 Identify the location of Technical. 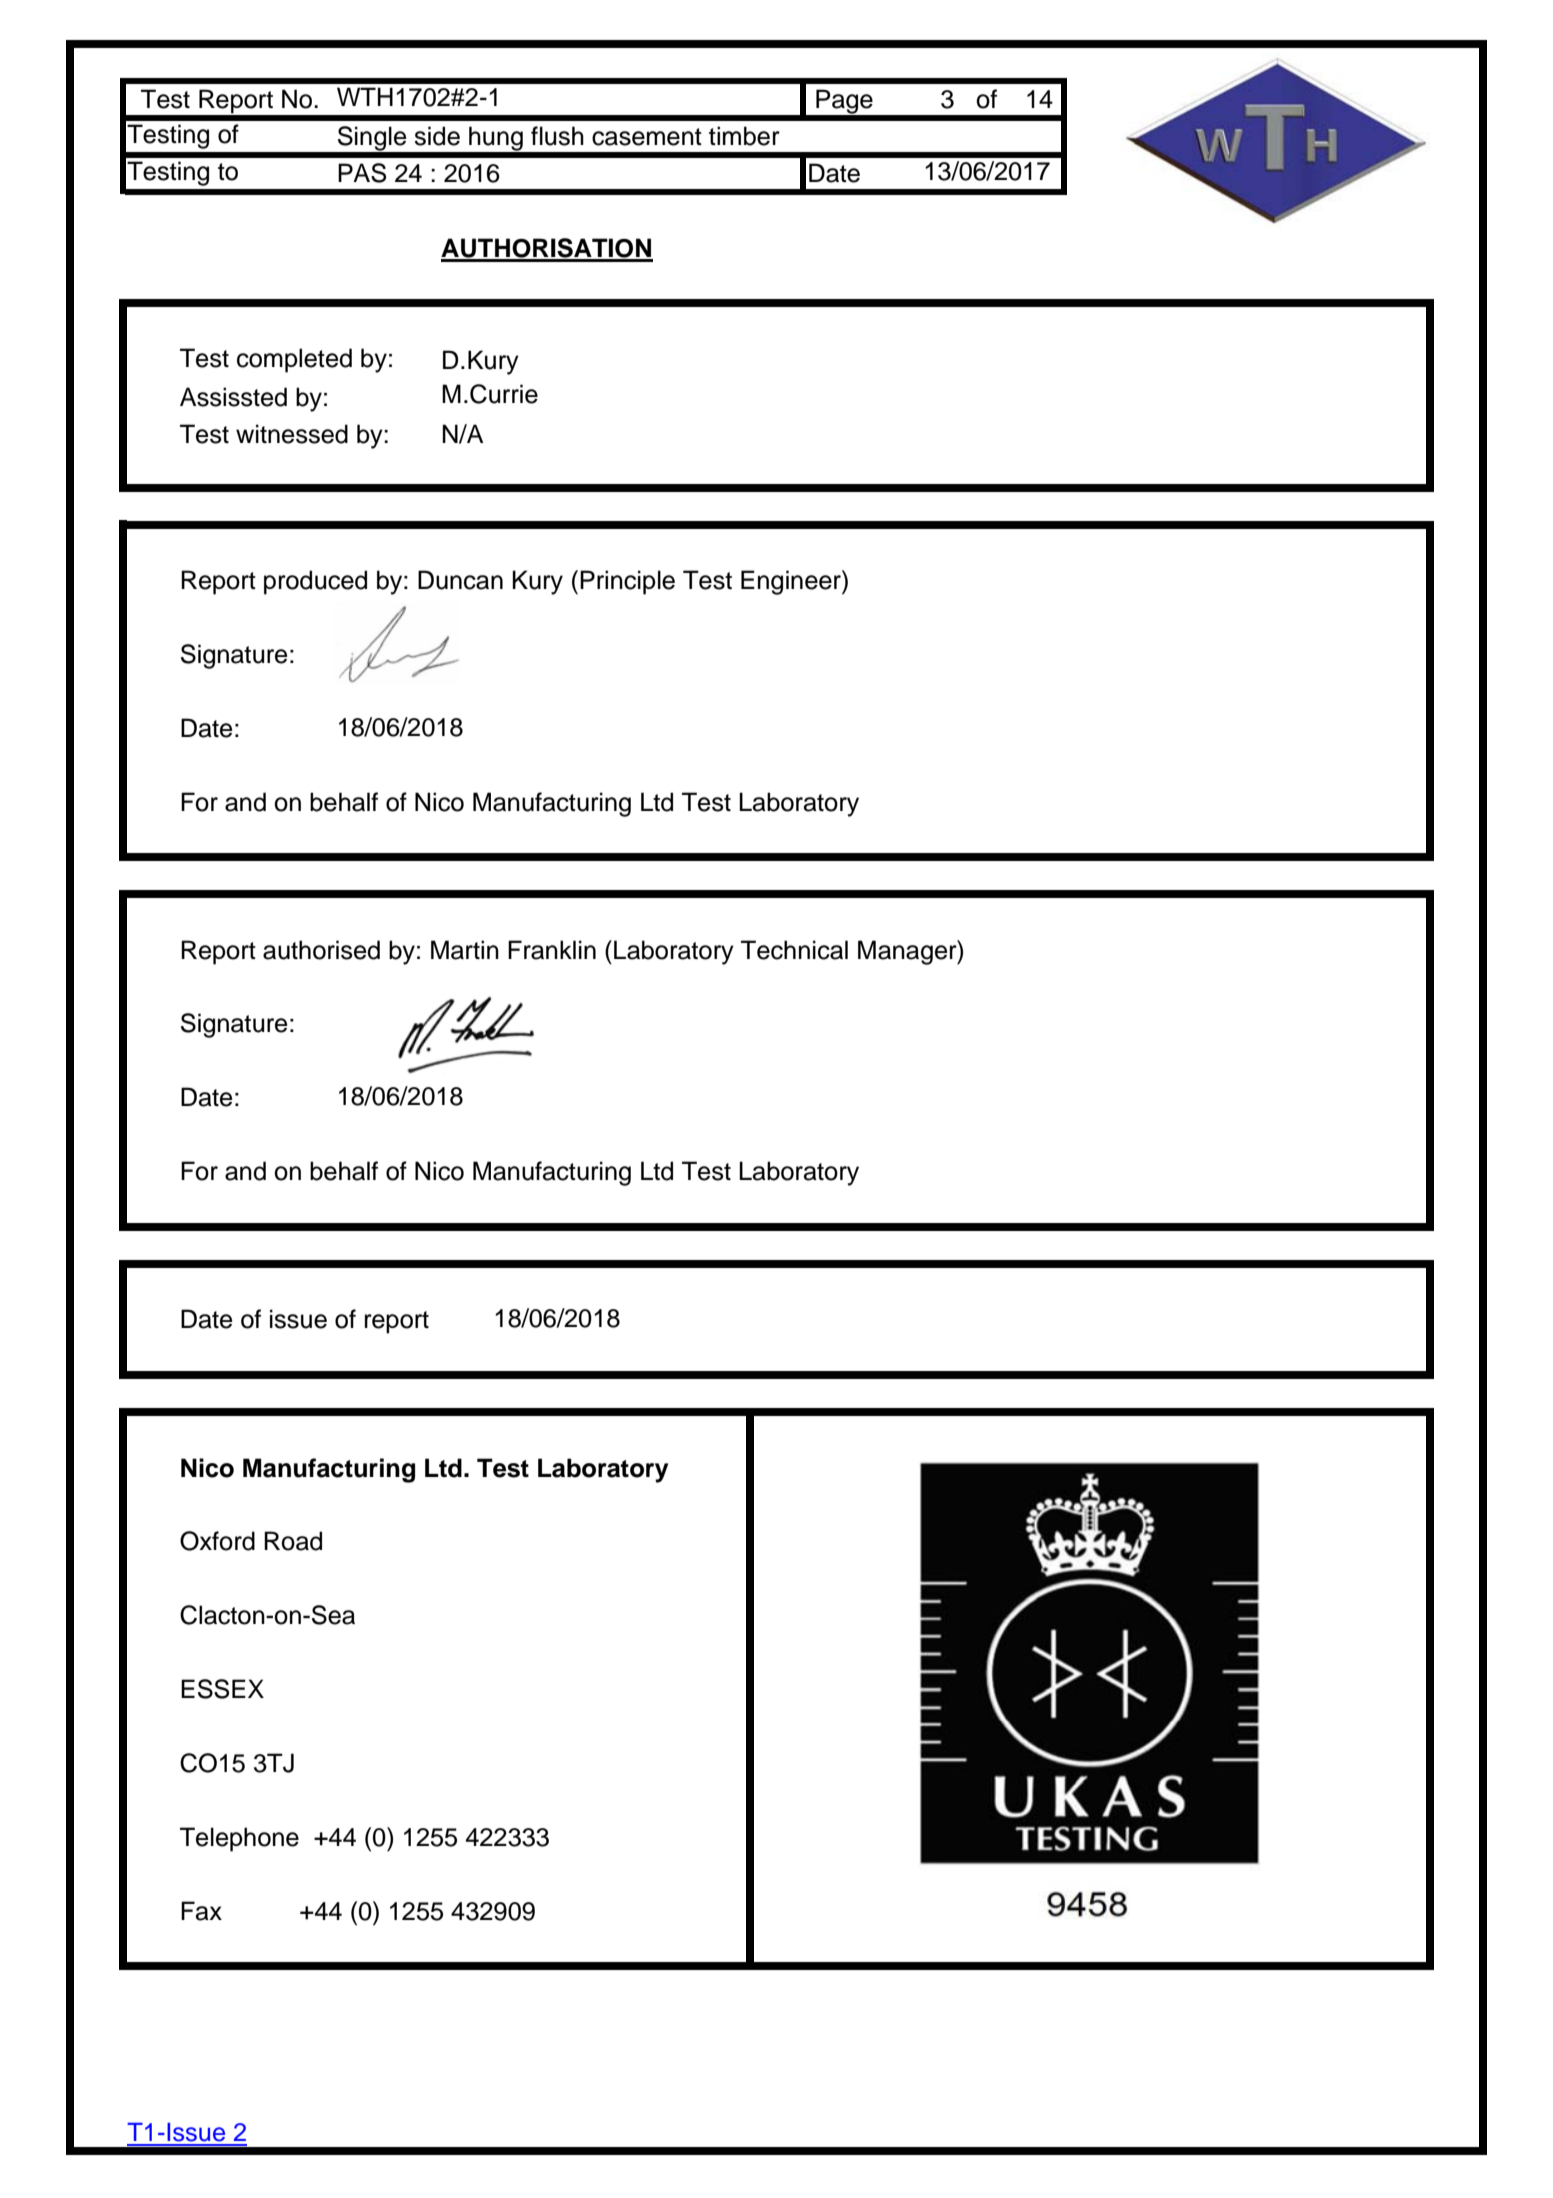
(794, 950).
